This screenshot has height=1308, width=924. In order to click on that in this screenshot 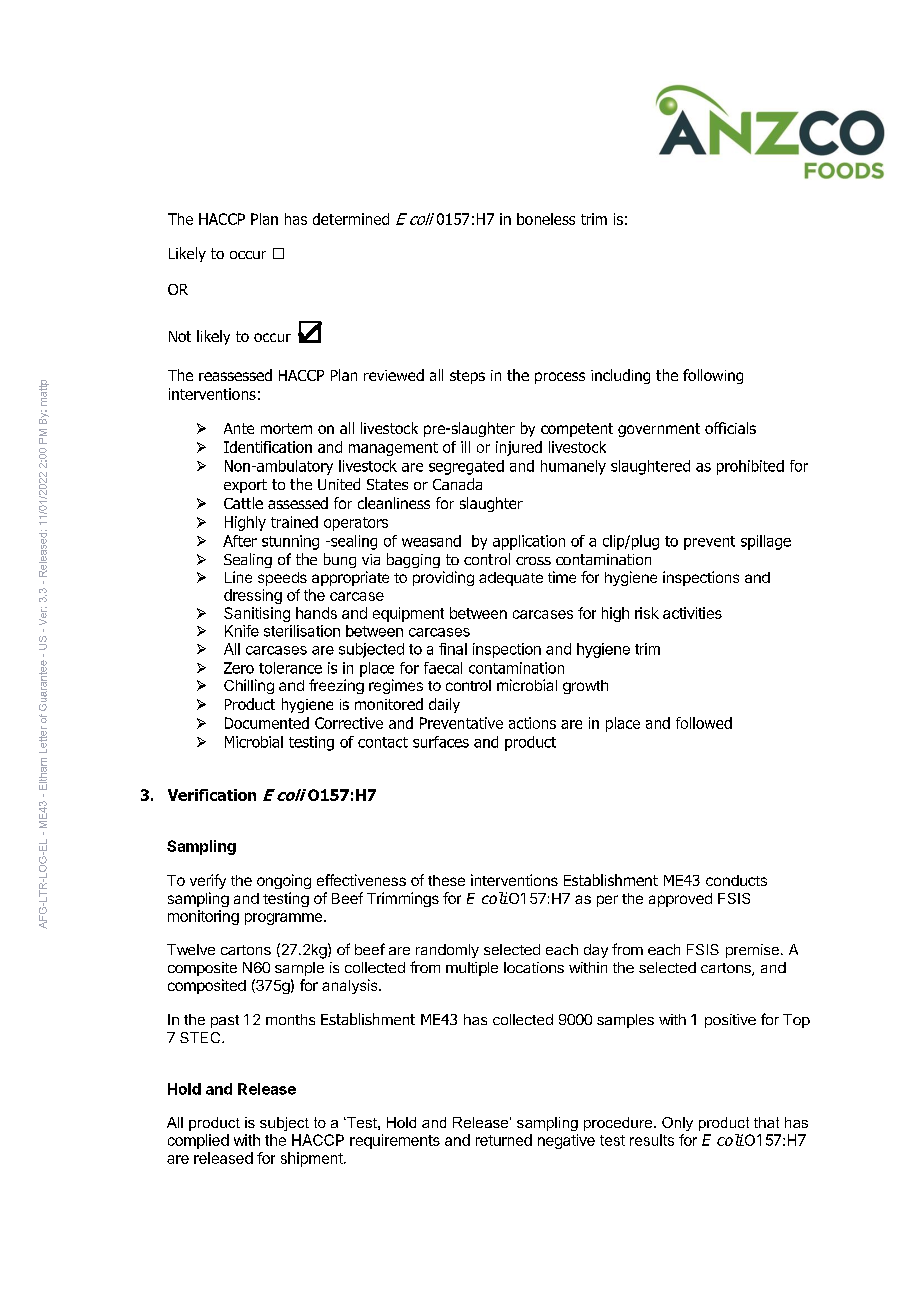, I will do `click(766, 1122)`.
